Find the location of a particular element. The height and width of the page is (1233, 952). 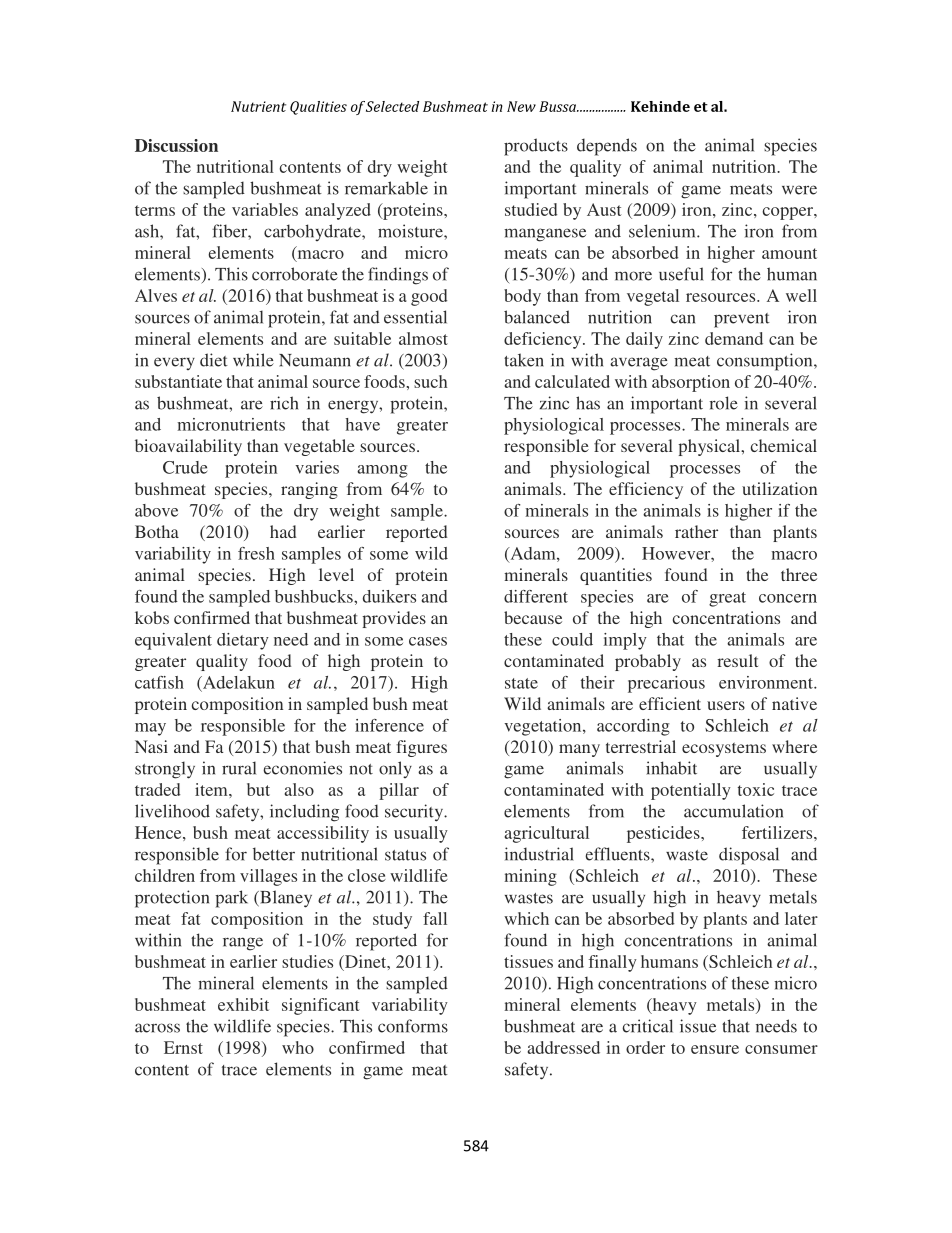

conforms is located at coordinates (413, 1026).
